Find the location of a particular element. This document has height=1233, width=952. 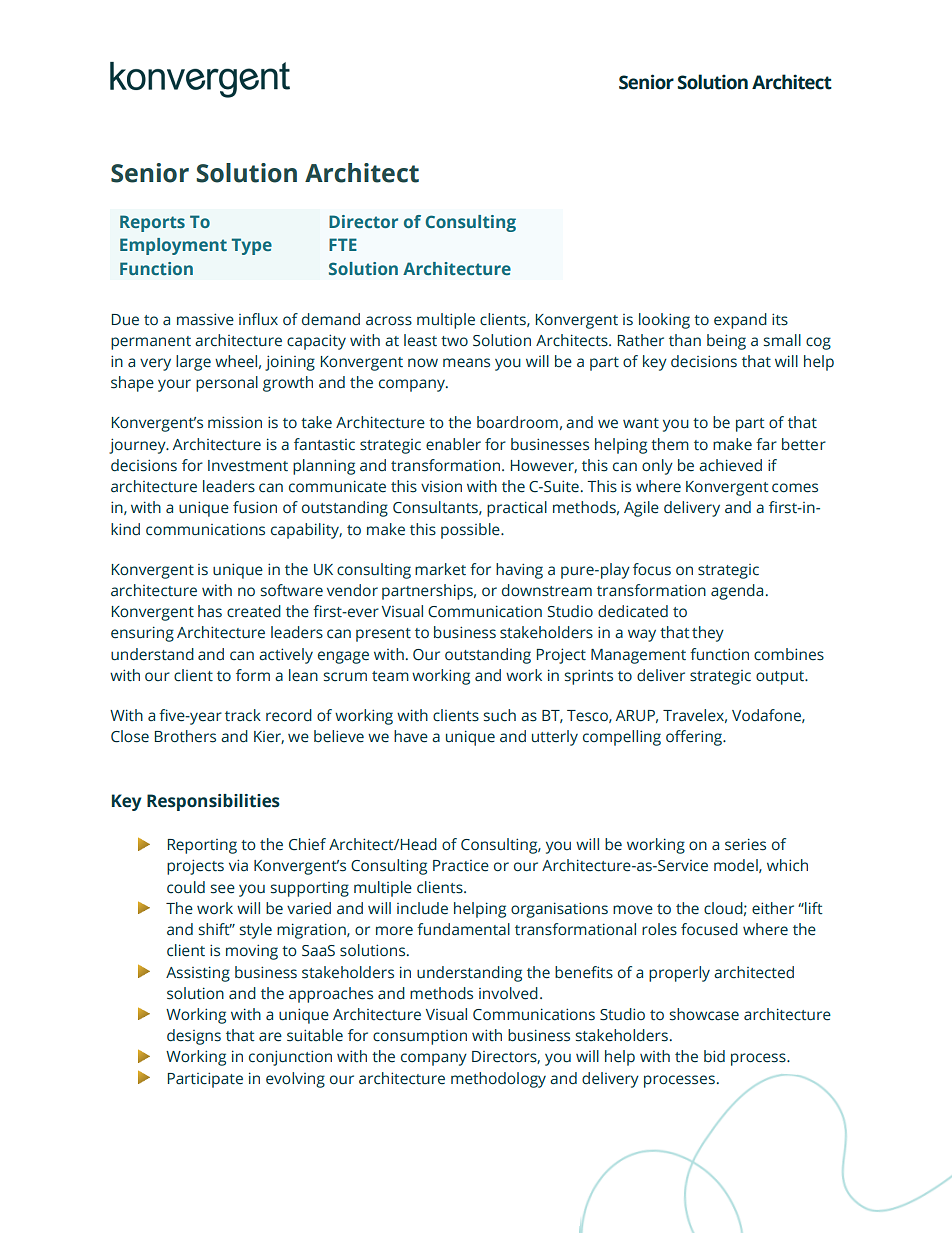

team is located at coordinates (390, 676).
